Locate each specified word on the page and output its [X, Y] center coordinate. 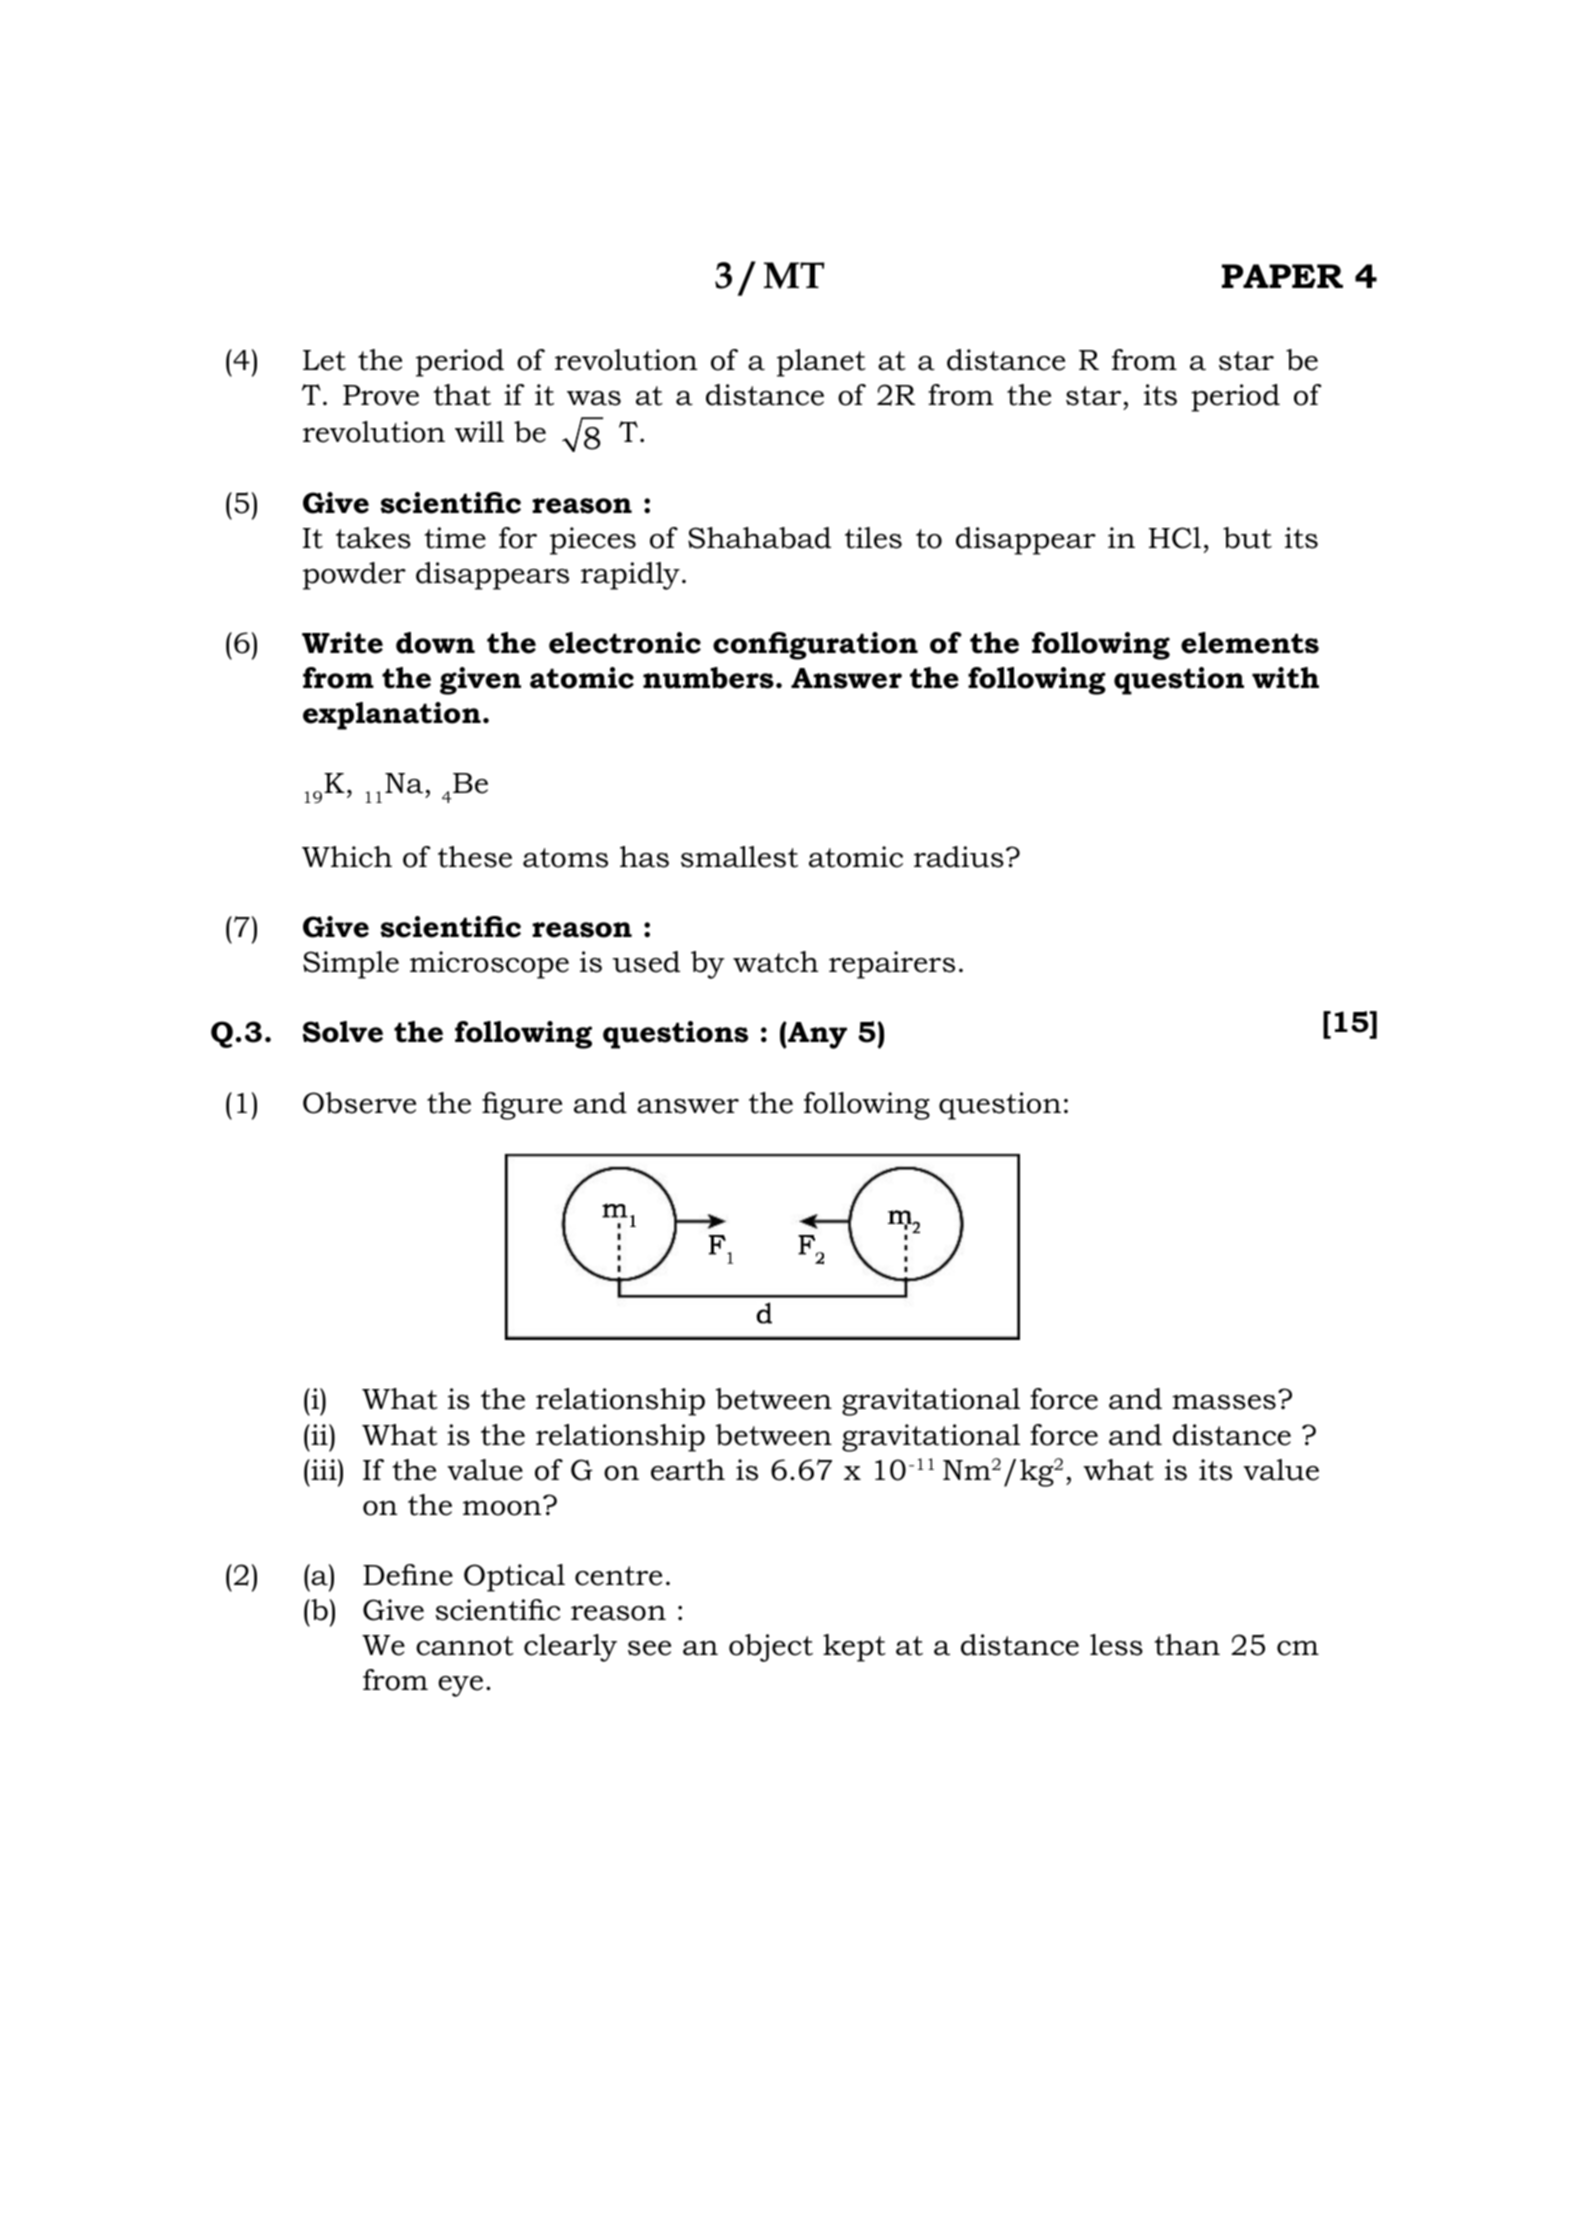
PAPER [1282, 276]
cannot [465, 1646]
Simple [351, 965]
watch [775, 962]
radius [959, 857]
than [1187, 1645]
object [771, 1648]
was [594, 398]
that [462, 395]
